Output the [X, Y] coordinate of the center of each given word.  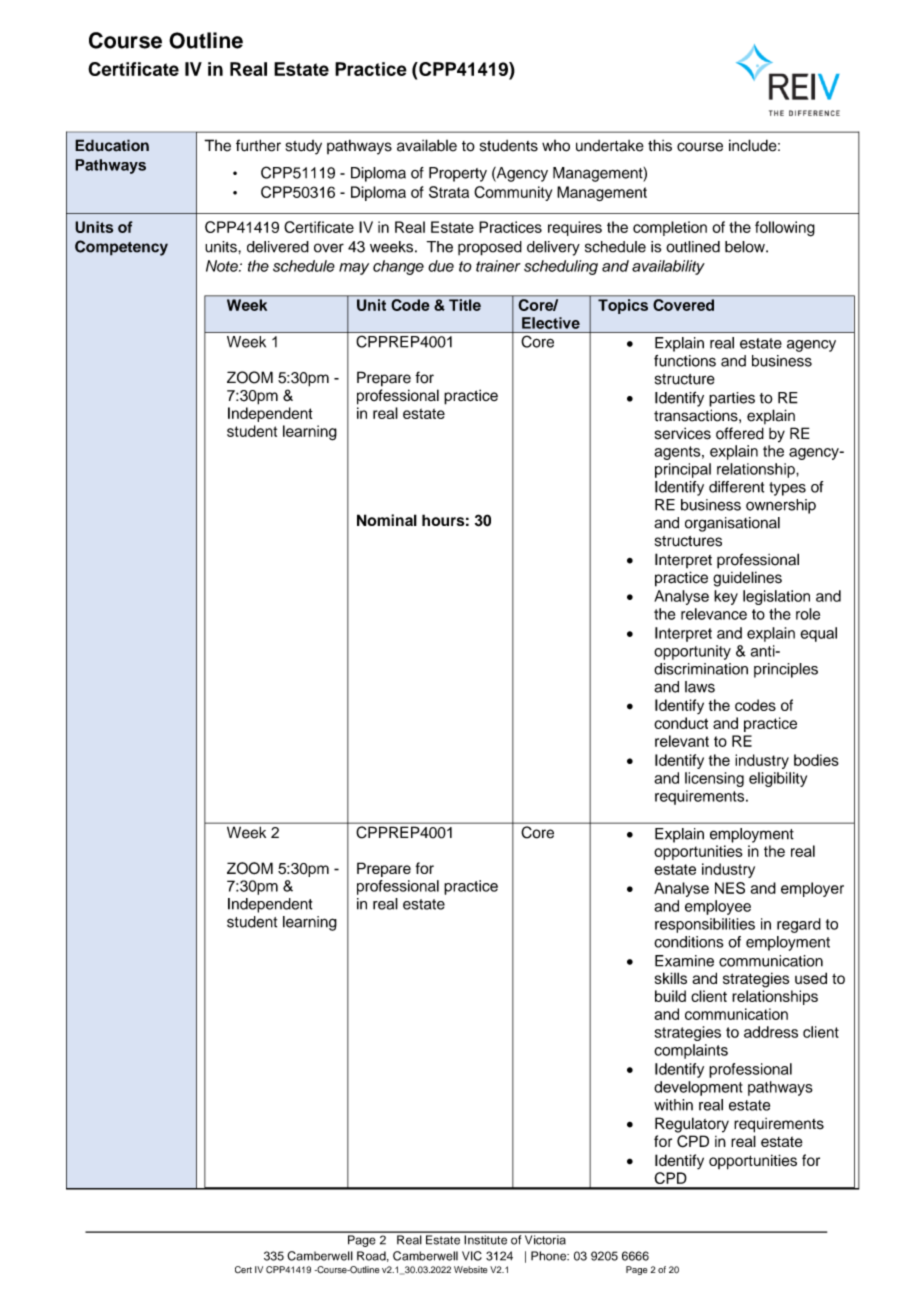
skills [671, 978]
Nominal [387, 520]
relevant [682, 741]
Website [470, 1269]
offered [740, 433]
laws [700, 687]
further [258, 145]
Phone [550, 1256]
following [785, 229]
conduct [681, 723]
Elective [551, 323]
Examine [684, 961]
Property [458, 174]
